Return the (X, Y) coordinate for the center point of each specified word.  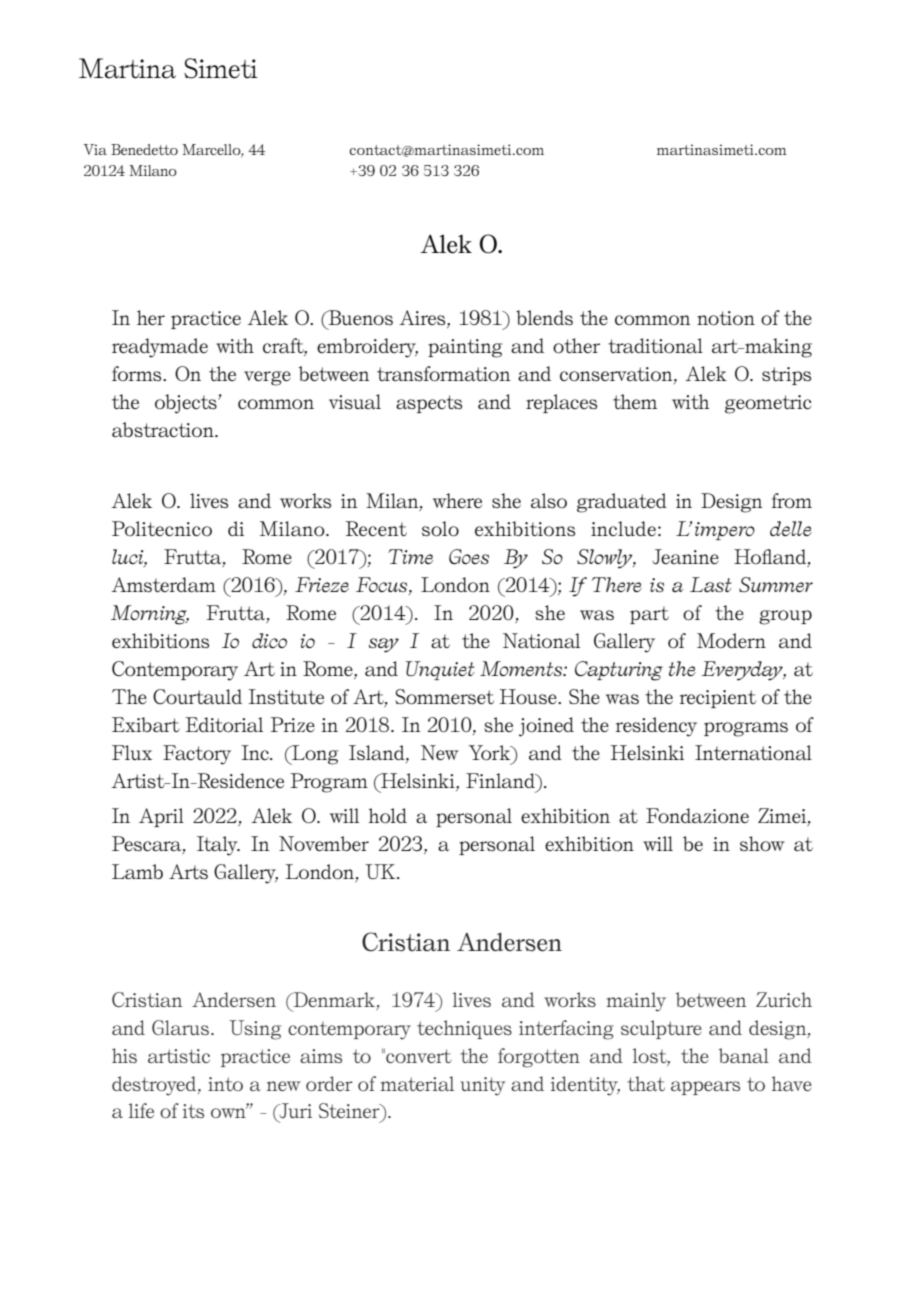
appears (705, 1088)
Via (95, 149)
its (193, 1111)
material (417, 1083)
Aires (423, 317)
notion (726, 318)
